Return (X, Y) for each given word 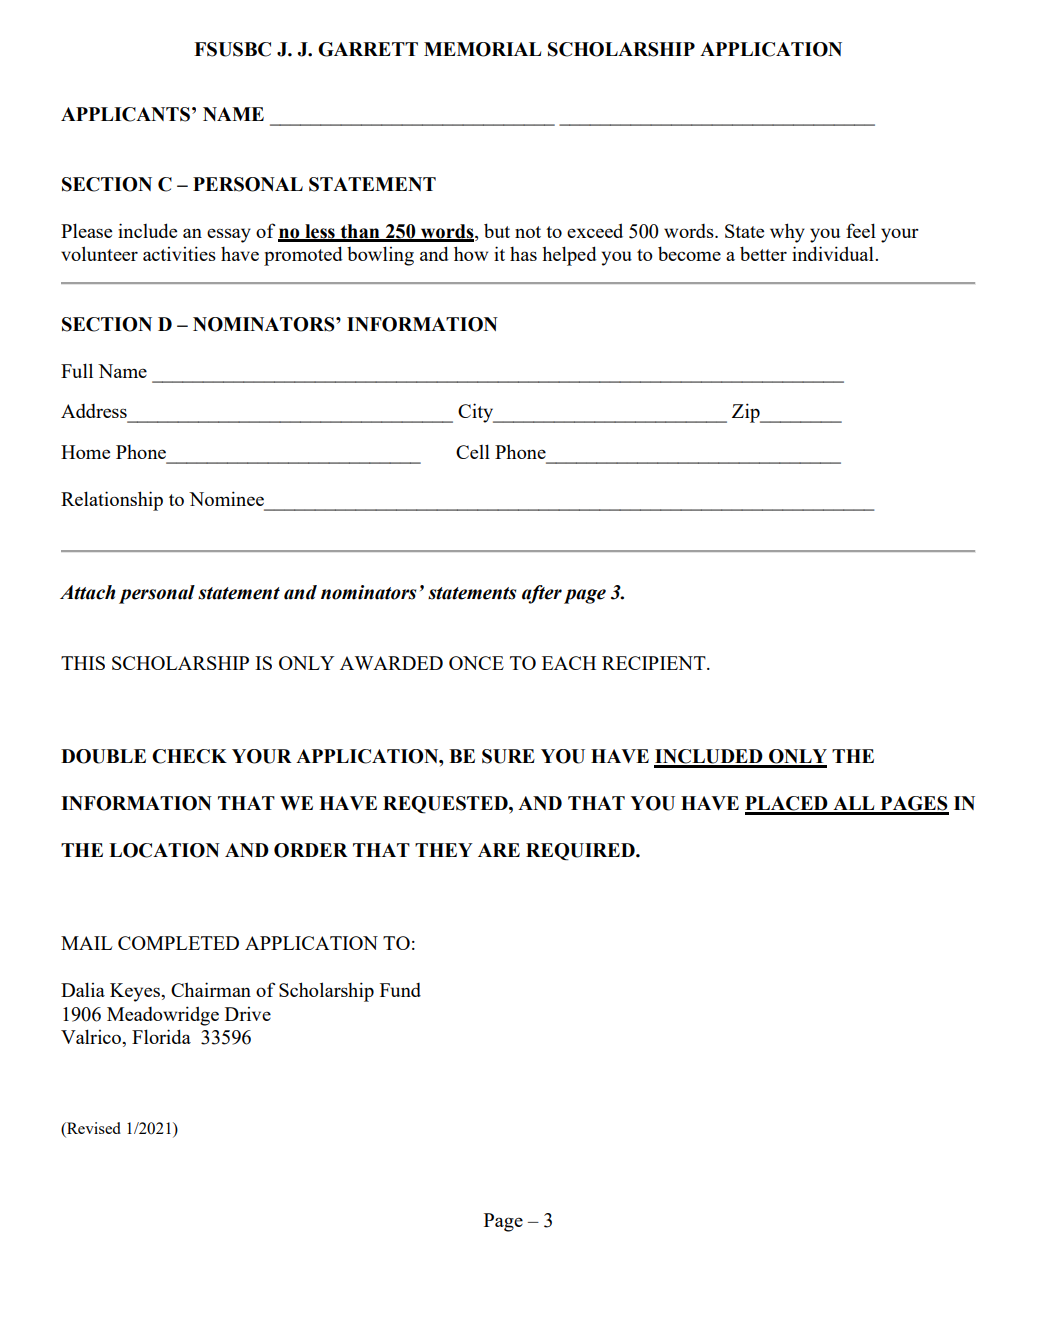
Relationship (112, 501)
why (787, 233)
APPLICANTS (125, 114)
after (542, 594)
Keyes (136, 992)
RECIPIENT (655, 663)
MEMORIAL (482, 49)
